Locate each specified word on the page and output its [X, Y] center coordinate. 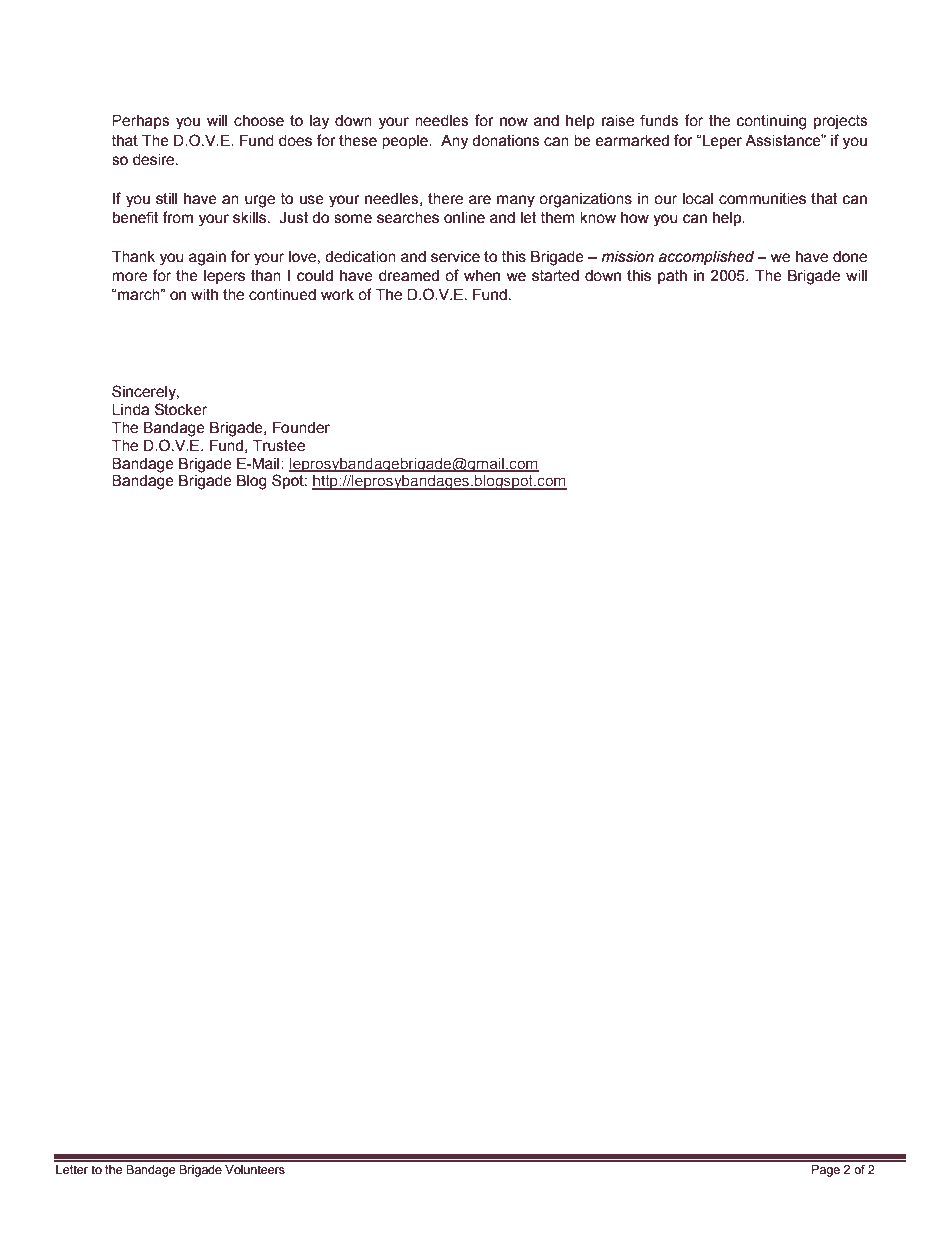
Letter [72, 1169]
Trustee [279, 446]
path [672, 277]
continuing [772, 122]
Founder [301, 428]
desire [155, 160]
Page [826, 1171]
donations [506, 141]
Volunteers [255, 1170]
